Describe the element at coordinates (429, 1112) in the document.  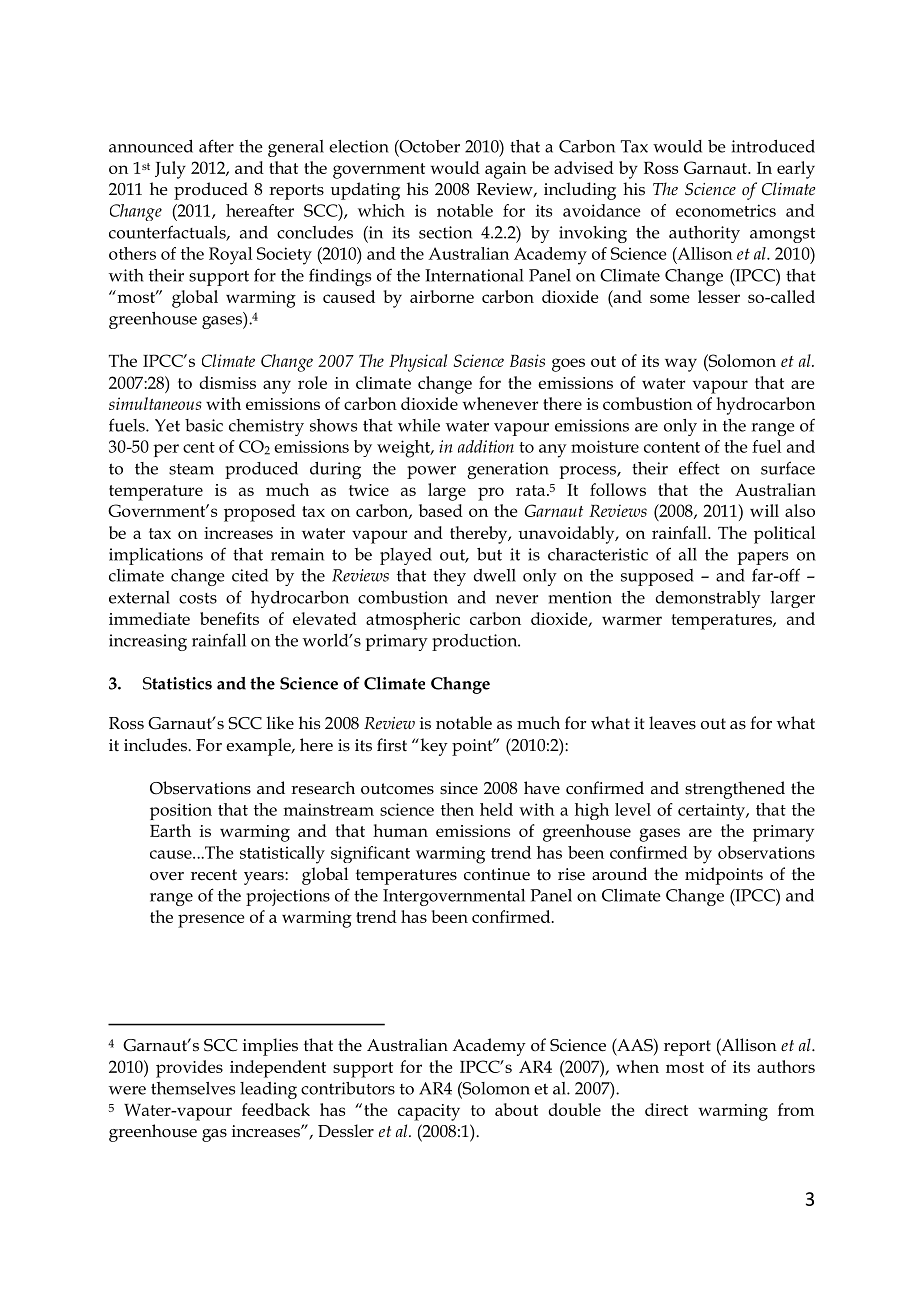
I see `capacity` at that location.
